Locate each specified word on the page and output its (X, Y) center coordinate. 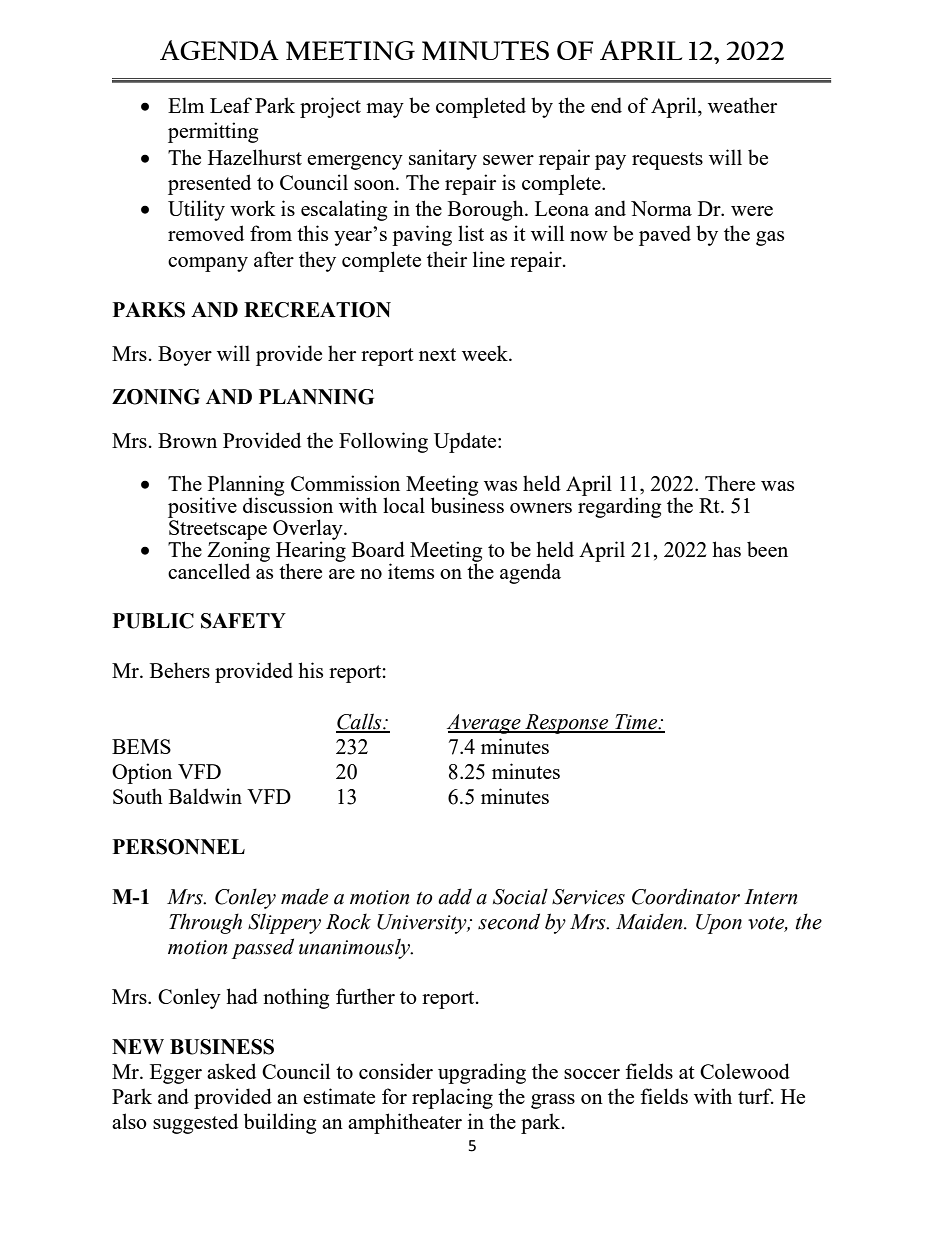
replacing (452, 1098)
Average (485, 724)
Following (383, 442)
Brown (187, 440)
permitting (213, 132)
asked (231, 1071)
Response (567, 724)
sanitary (443, 159)
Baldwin (205, 796)
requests (667, 161)
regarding (619, 506)
